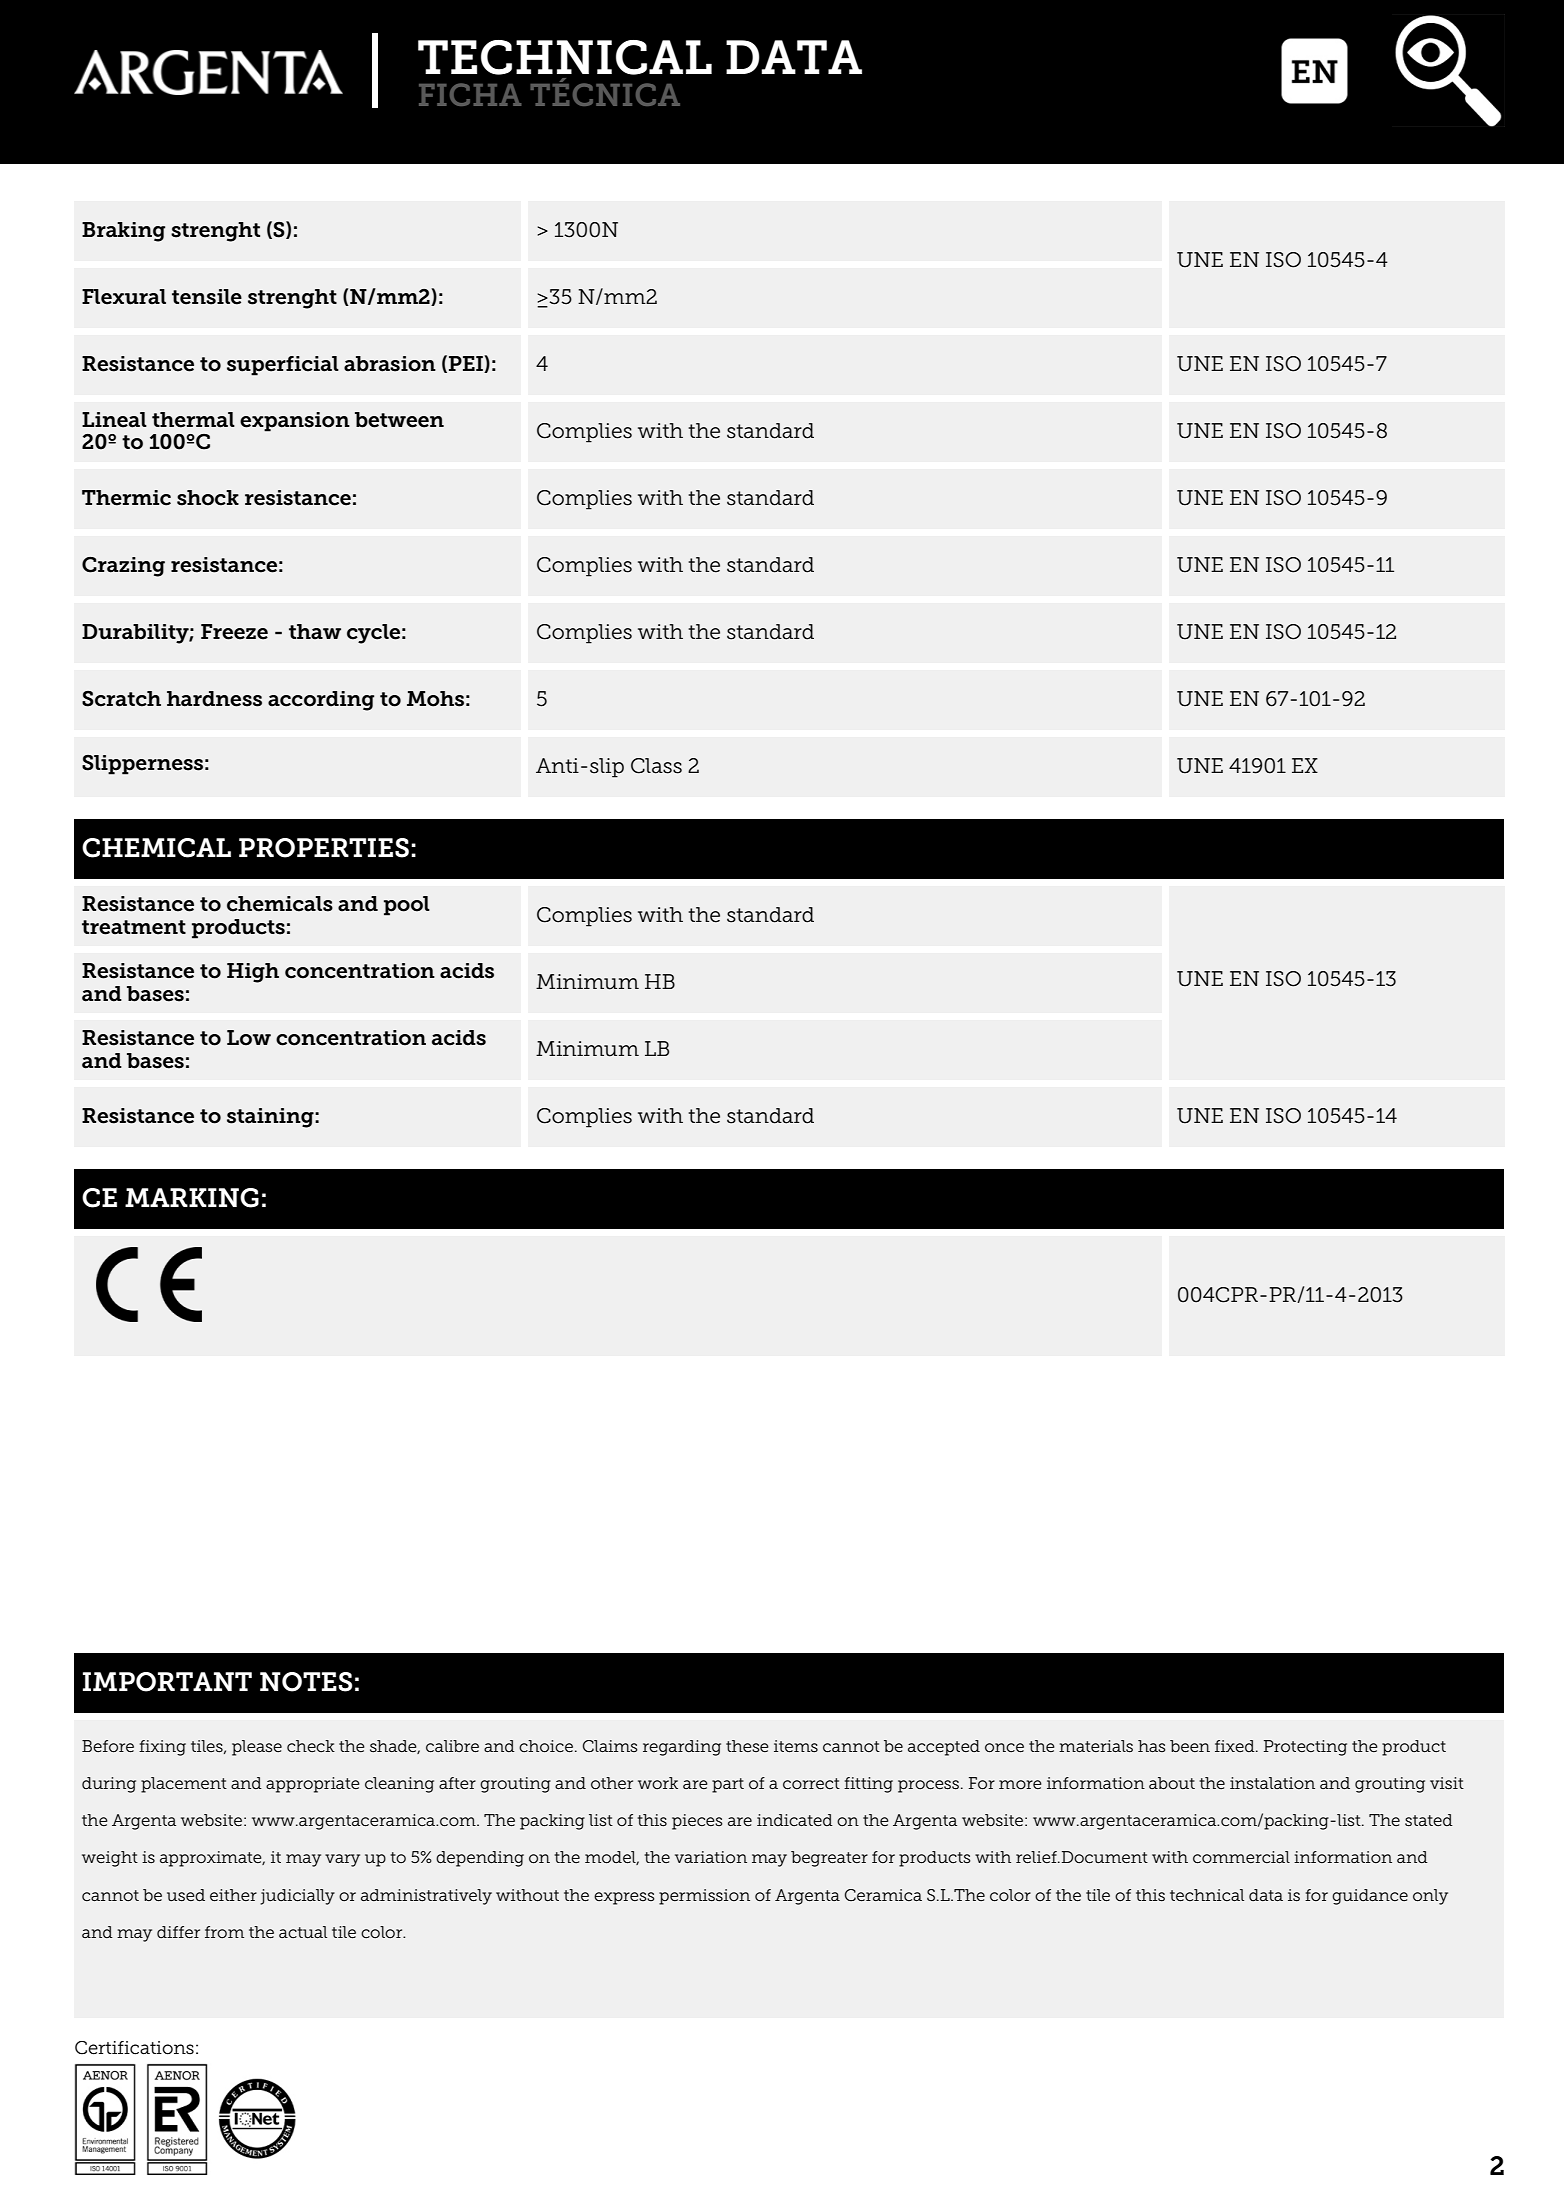 This image has width=1564, height=2212. Describe the element at coordinates (704, 1897) in the image. I see `permission` at that location.
